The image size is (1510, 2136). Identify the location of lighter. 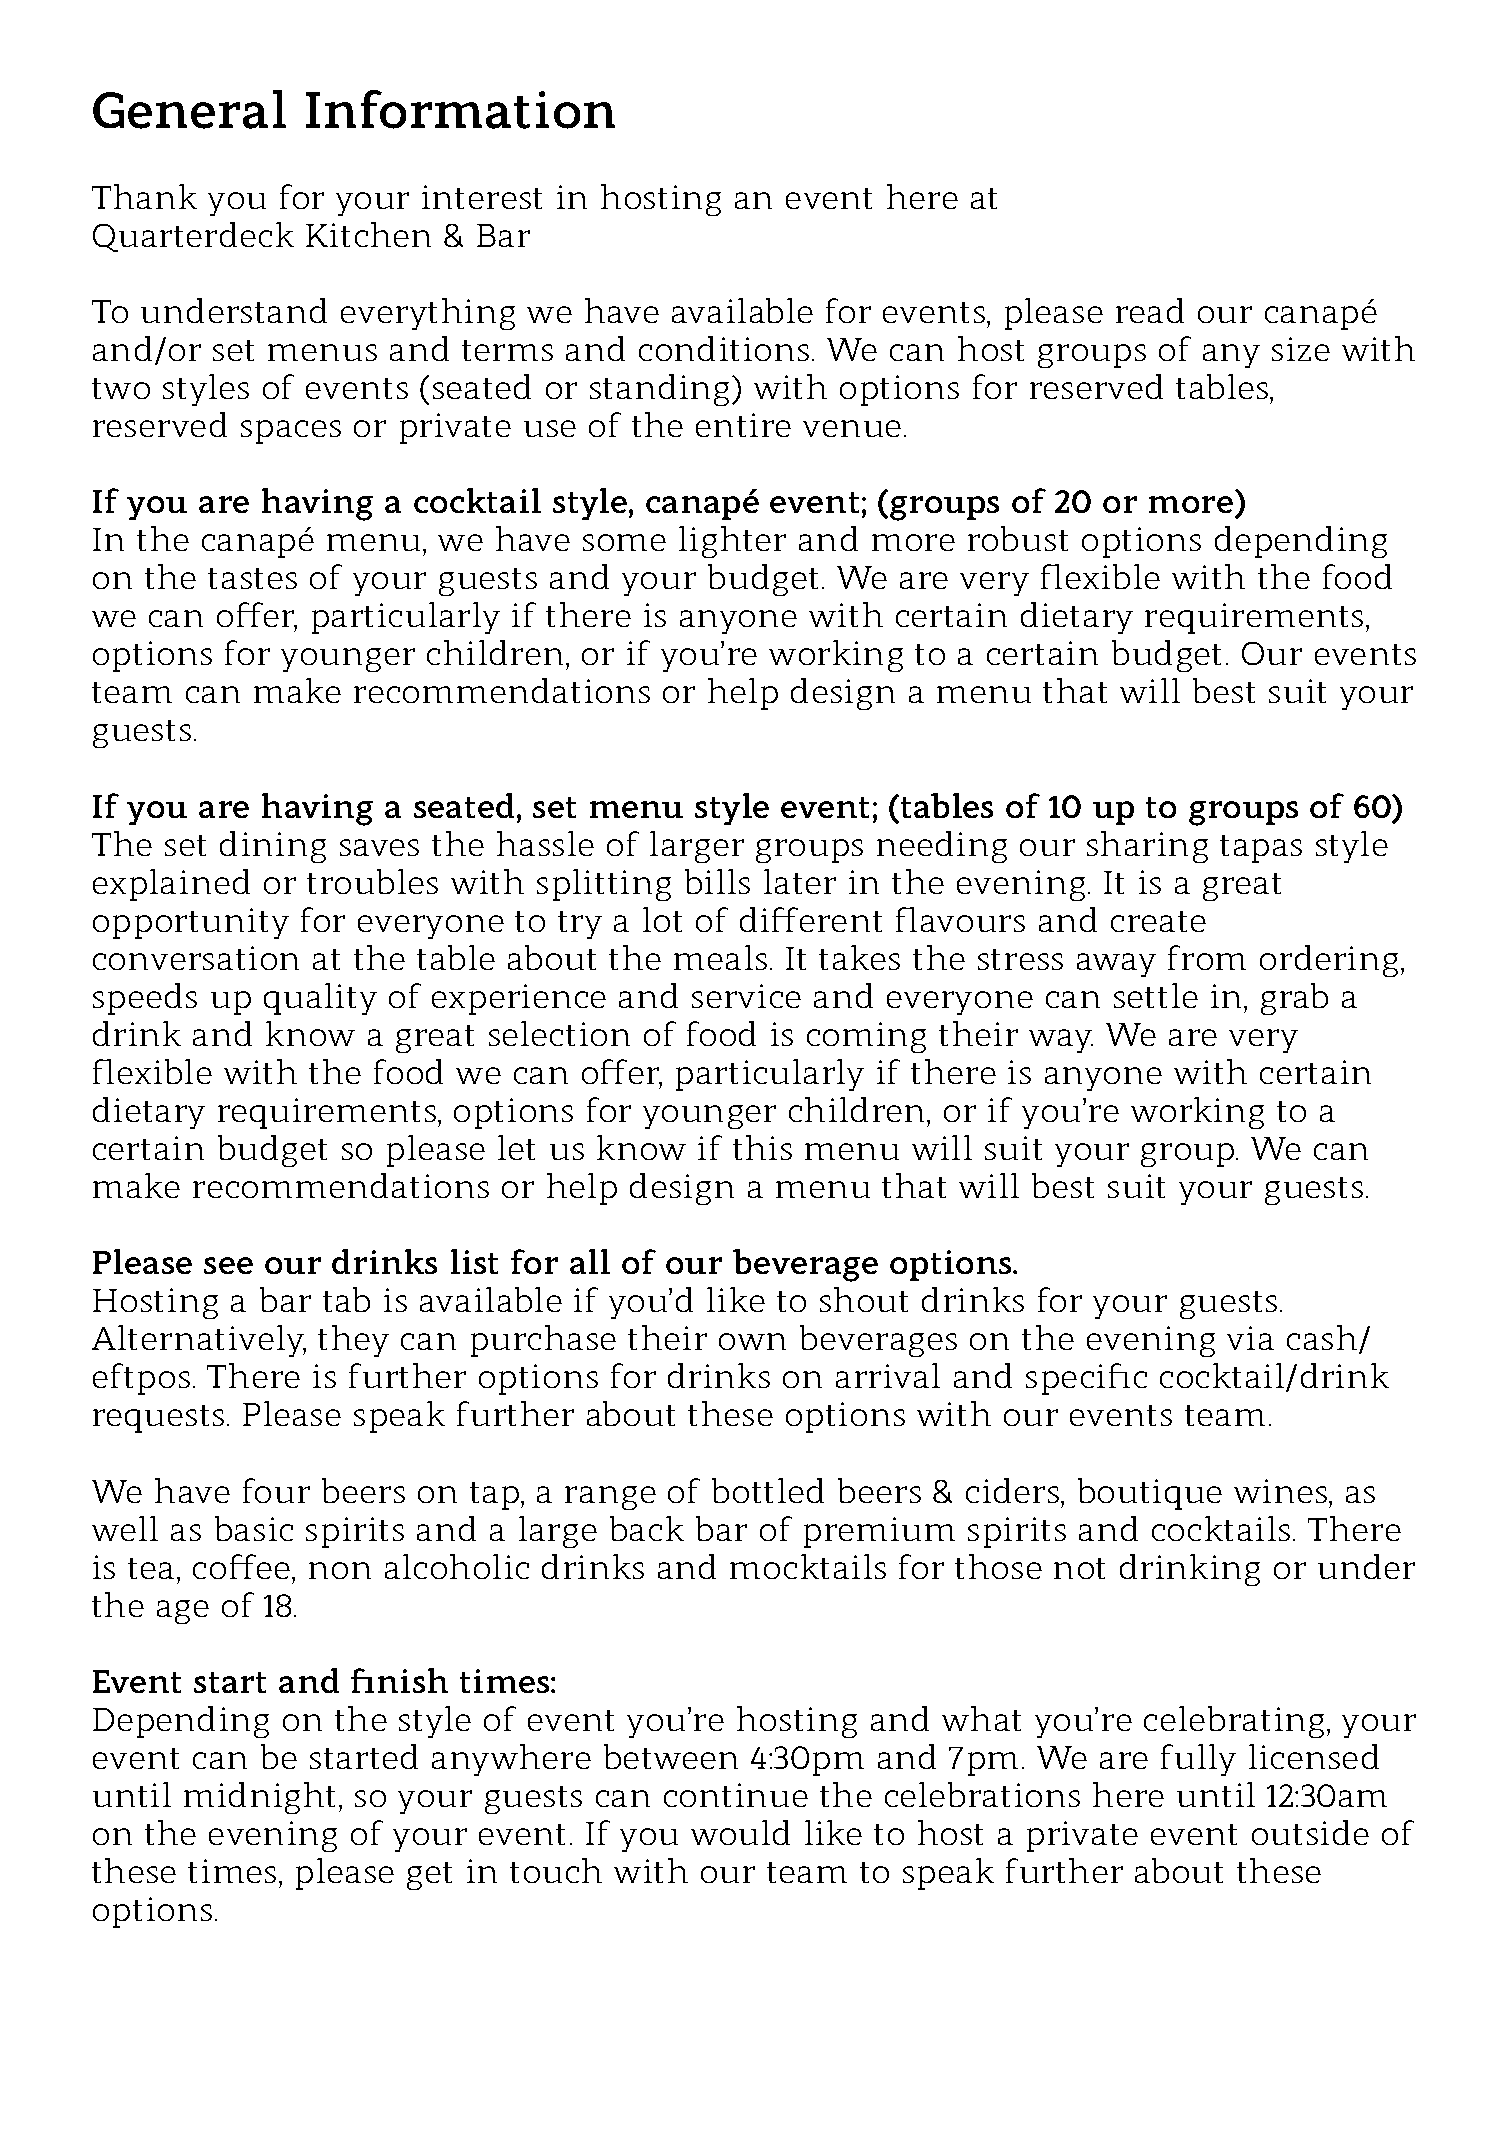
(732, 542).
